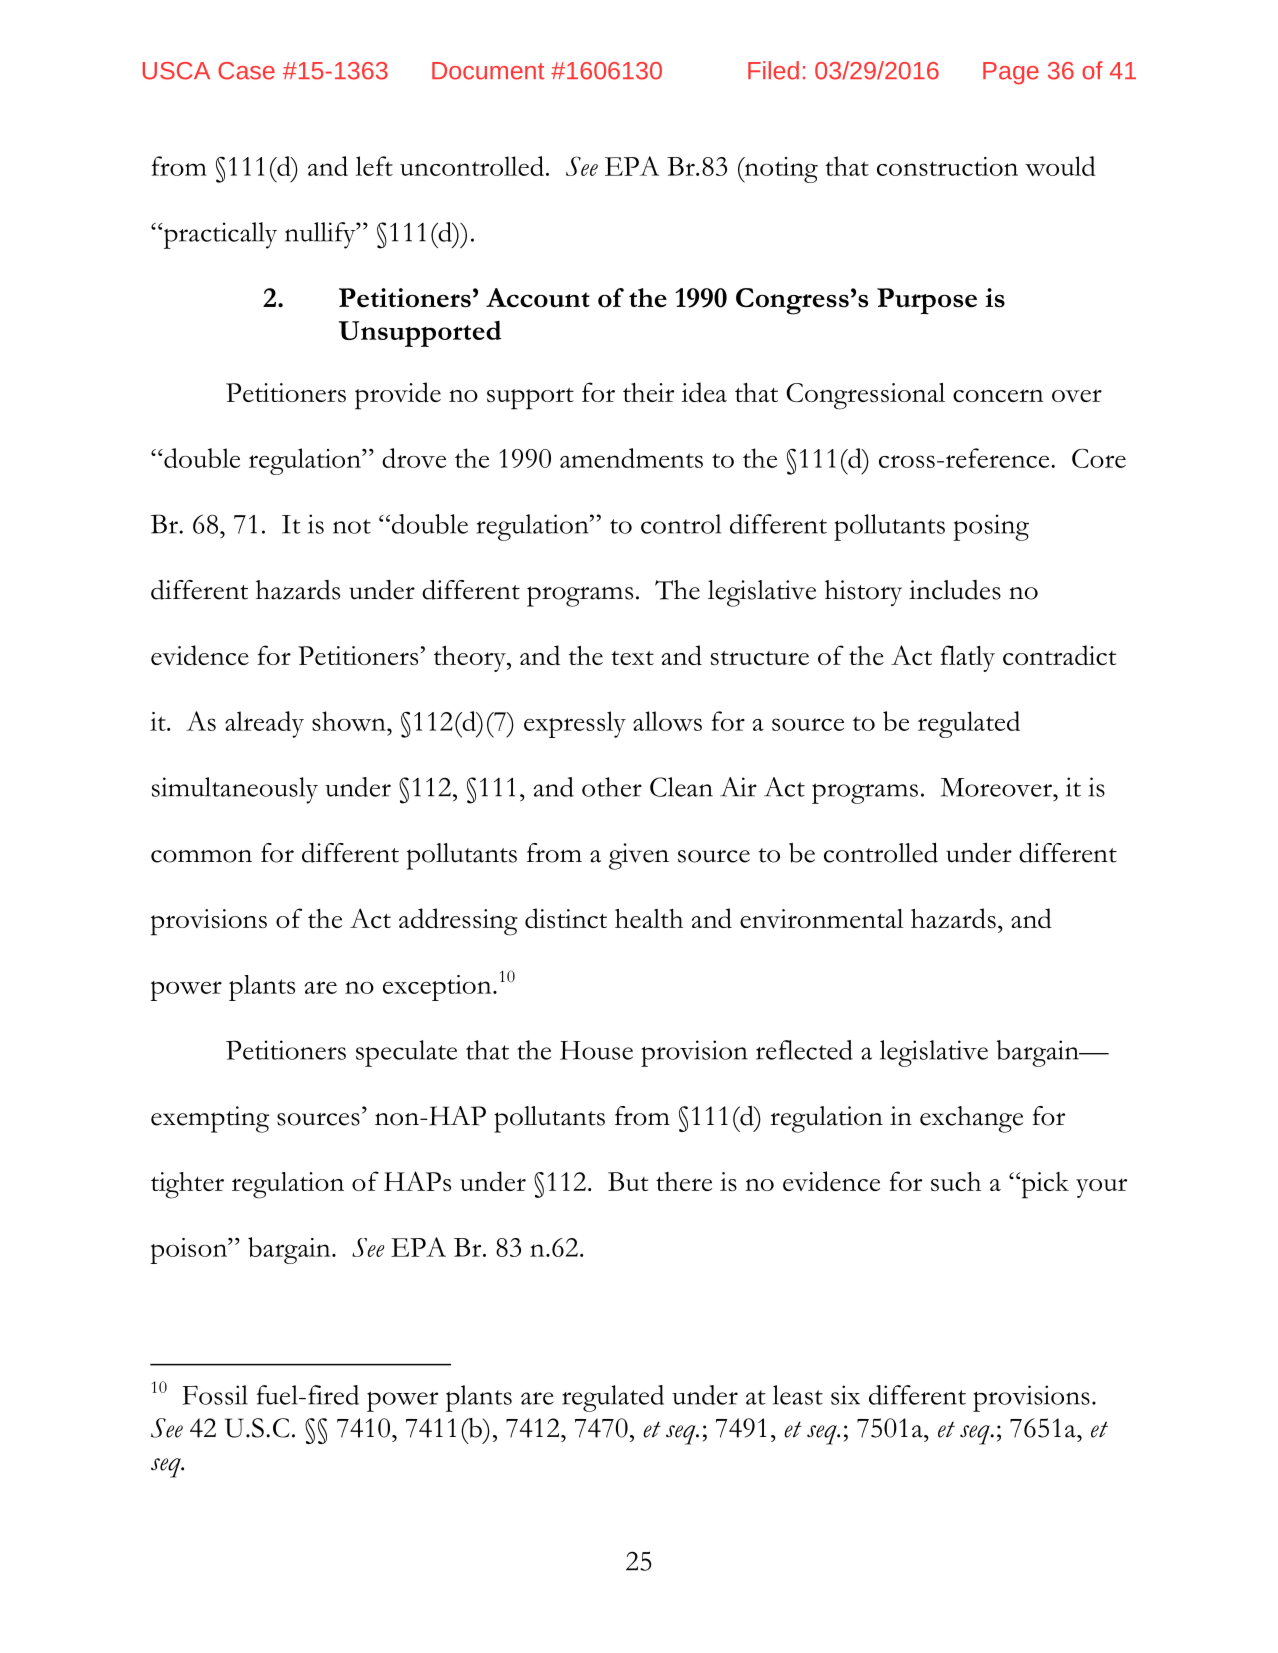 The image size is (1278, 1653). I want to click on posing, so click(991, 527).
